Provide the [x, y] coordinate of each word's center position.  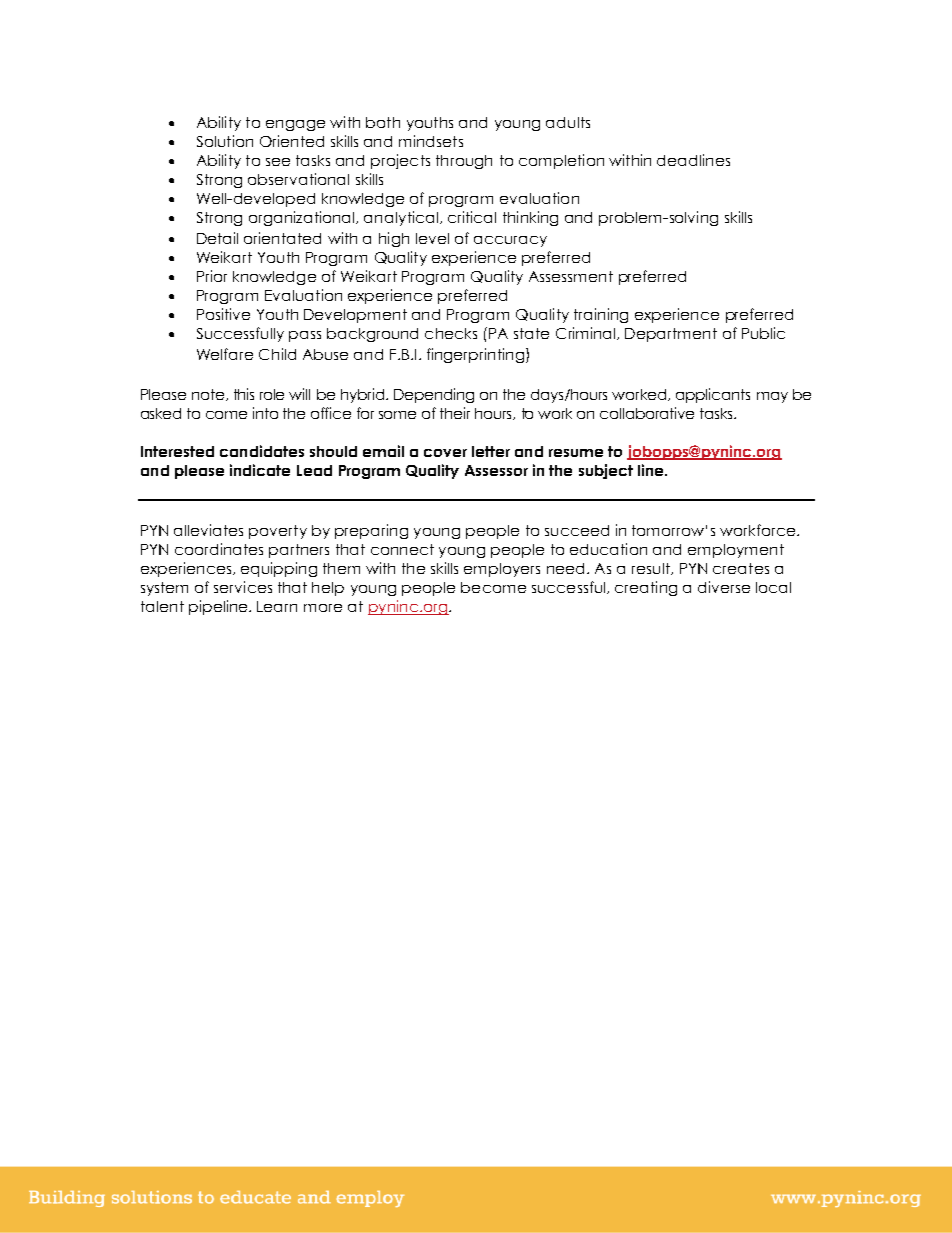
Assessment [571, 276]
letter [491, 451]
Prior [212, 276]
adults [568, 122]
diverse [724, 587]
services [243, 587]
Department [671, 335]
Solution [225, 141]
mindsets [431, 141]
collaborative [647, 413]
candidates [262, 451]
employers [502, 570]
